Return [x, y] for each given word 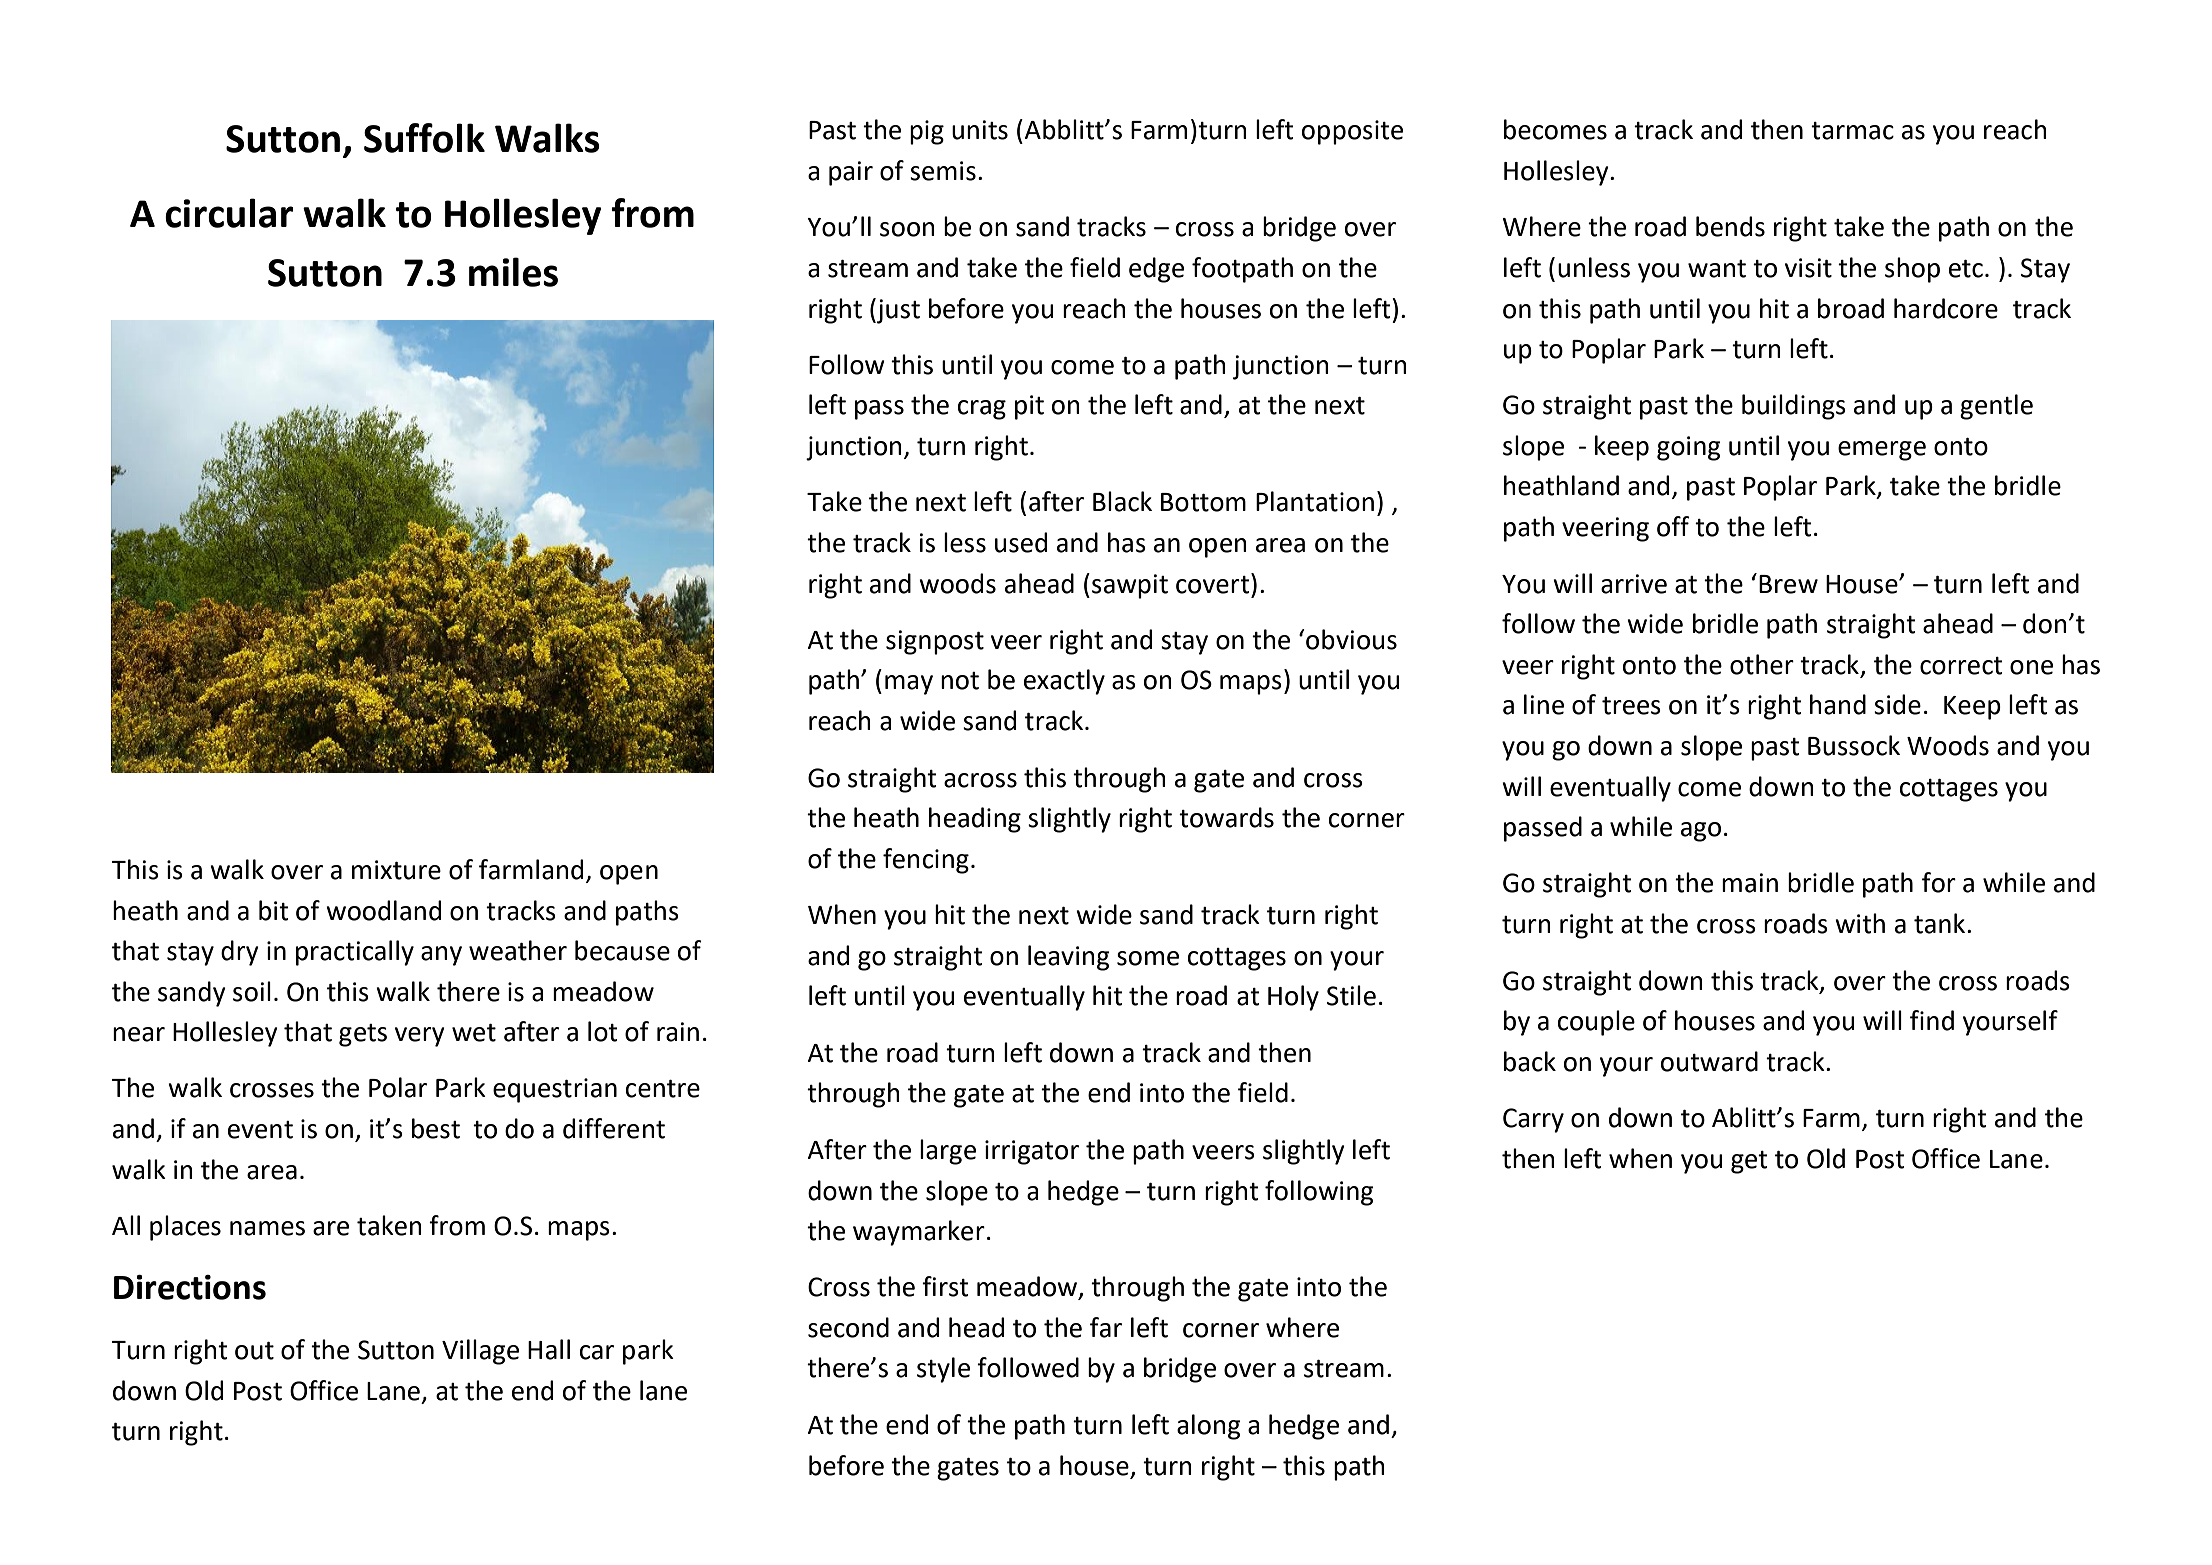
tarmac [1852, 131]
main [1750, 883]
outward [1709, 1061]
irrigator [1032, 1152]
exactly [1064, 682]
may [909, 685]
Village [480, 1352]
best [436, 1128]
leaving [1069, 958]
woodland [383, 910]
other [1762, 664]
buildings [1794, 407]
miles [513, 272]
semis [943, 171]
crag [982, 410]
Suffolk [424, 138]
